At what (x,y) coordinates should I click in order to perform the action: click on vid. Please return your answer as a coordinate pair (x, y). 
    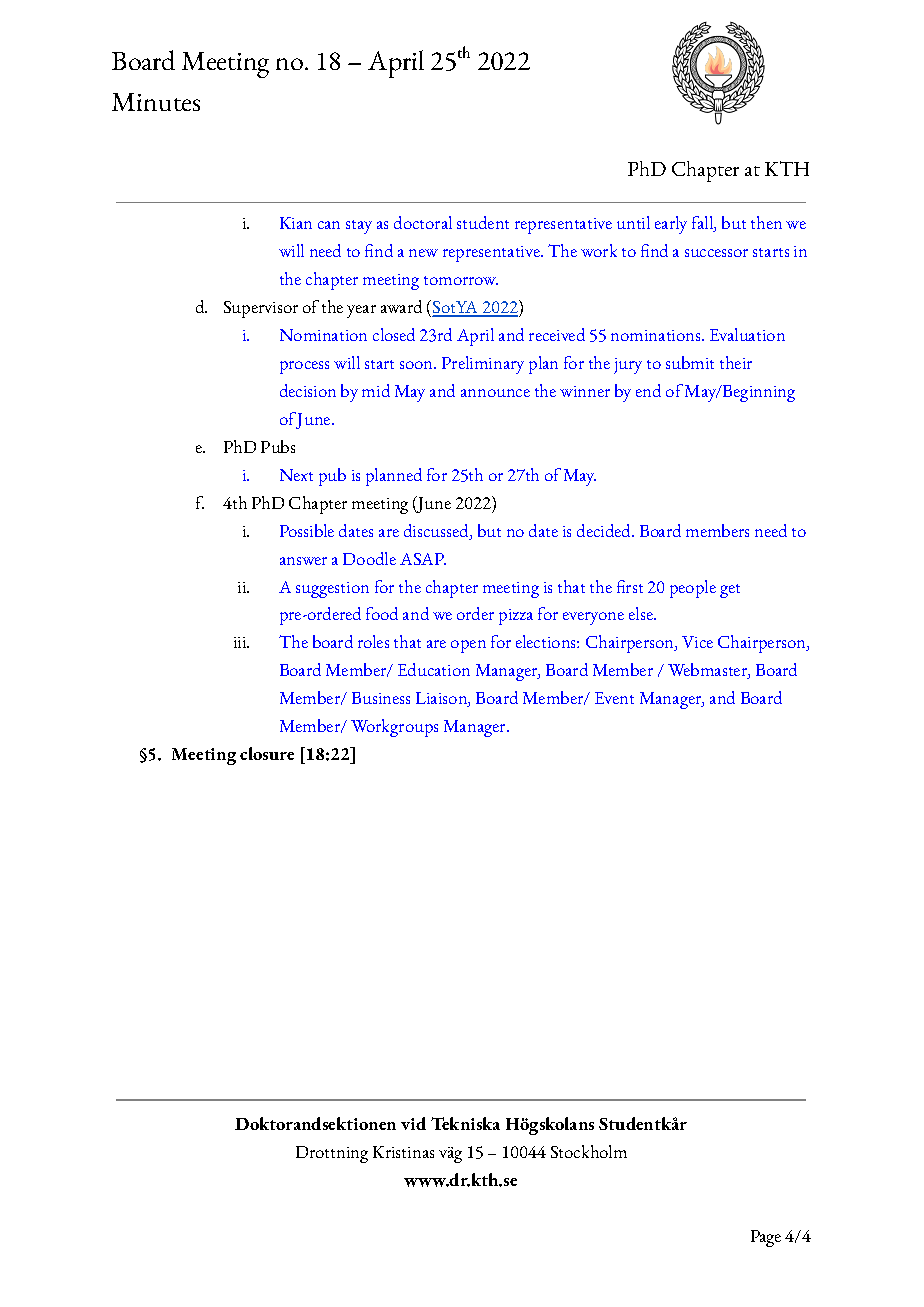
    Looking at the image, I should click on (413, 1123).
